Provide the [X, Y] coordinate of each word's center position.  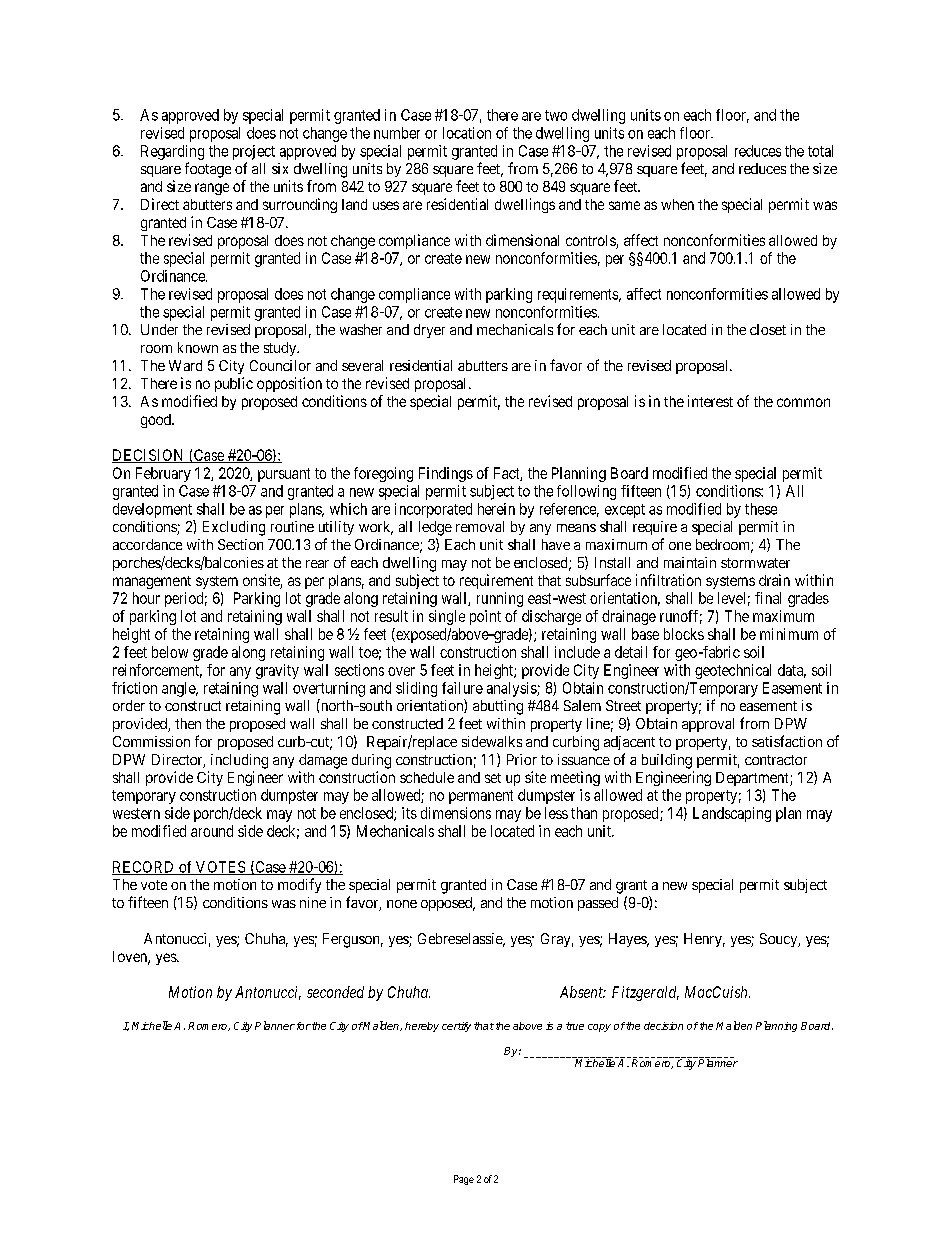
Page [464, 1180]
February [163, 474]
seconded [335, 992]
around [212, 831]
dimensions [456, 813]
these [761, 509]
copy [599, 1028]
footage [208, 170]
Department [753, 779]
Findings [446, 474]
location [467, 133]
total [820, 151]
